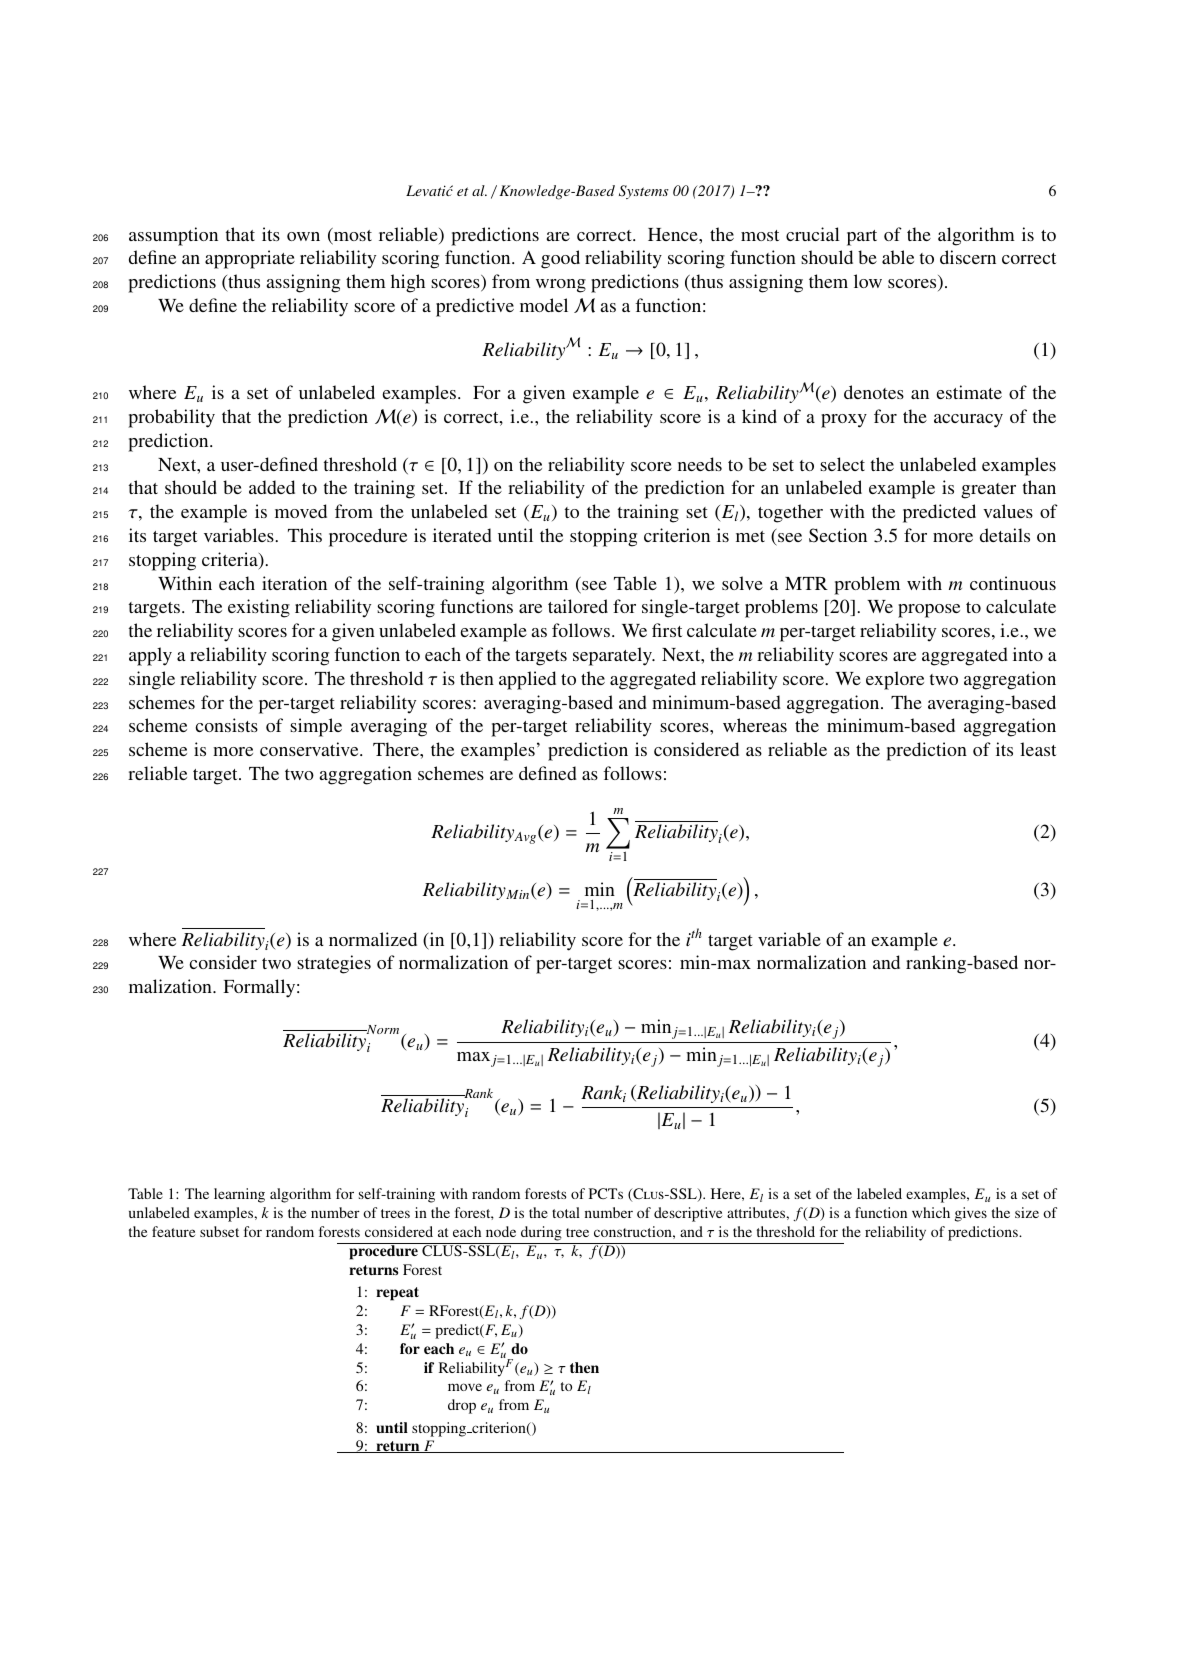 This screenshot has width=1185, height=1676. I want to click on least, so click(1038, 749).
